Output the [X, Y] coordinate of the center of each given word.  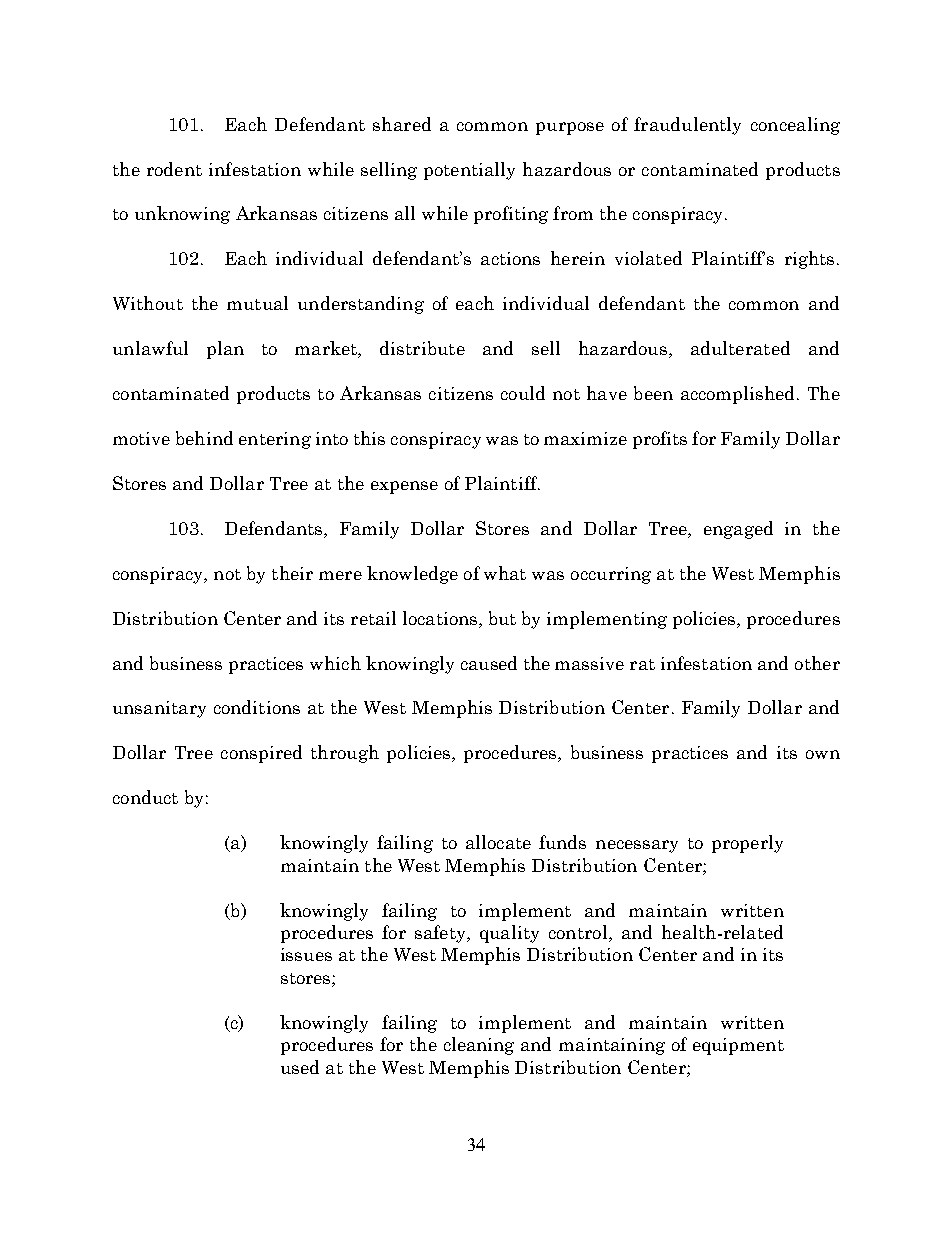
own [823, 754]
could [523, 393]
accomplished [739, 395]
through [345, 754]
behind [204, 438]
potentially [469, 171]
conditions [257, 707]
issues [306, 954]
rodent [174, 169]
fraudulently [687, 126]
